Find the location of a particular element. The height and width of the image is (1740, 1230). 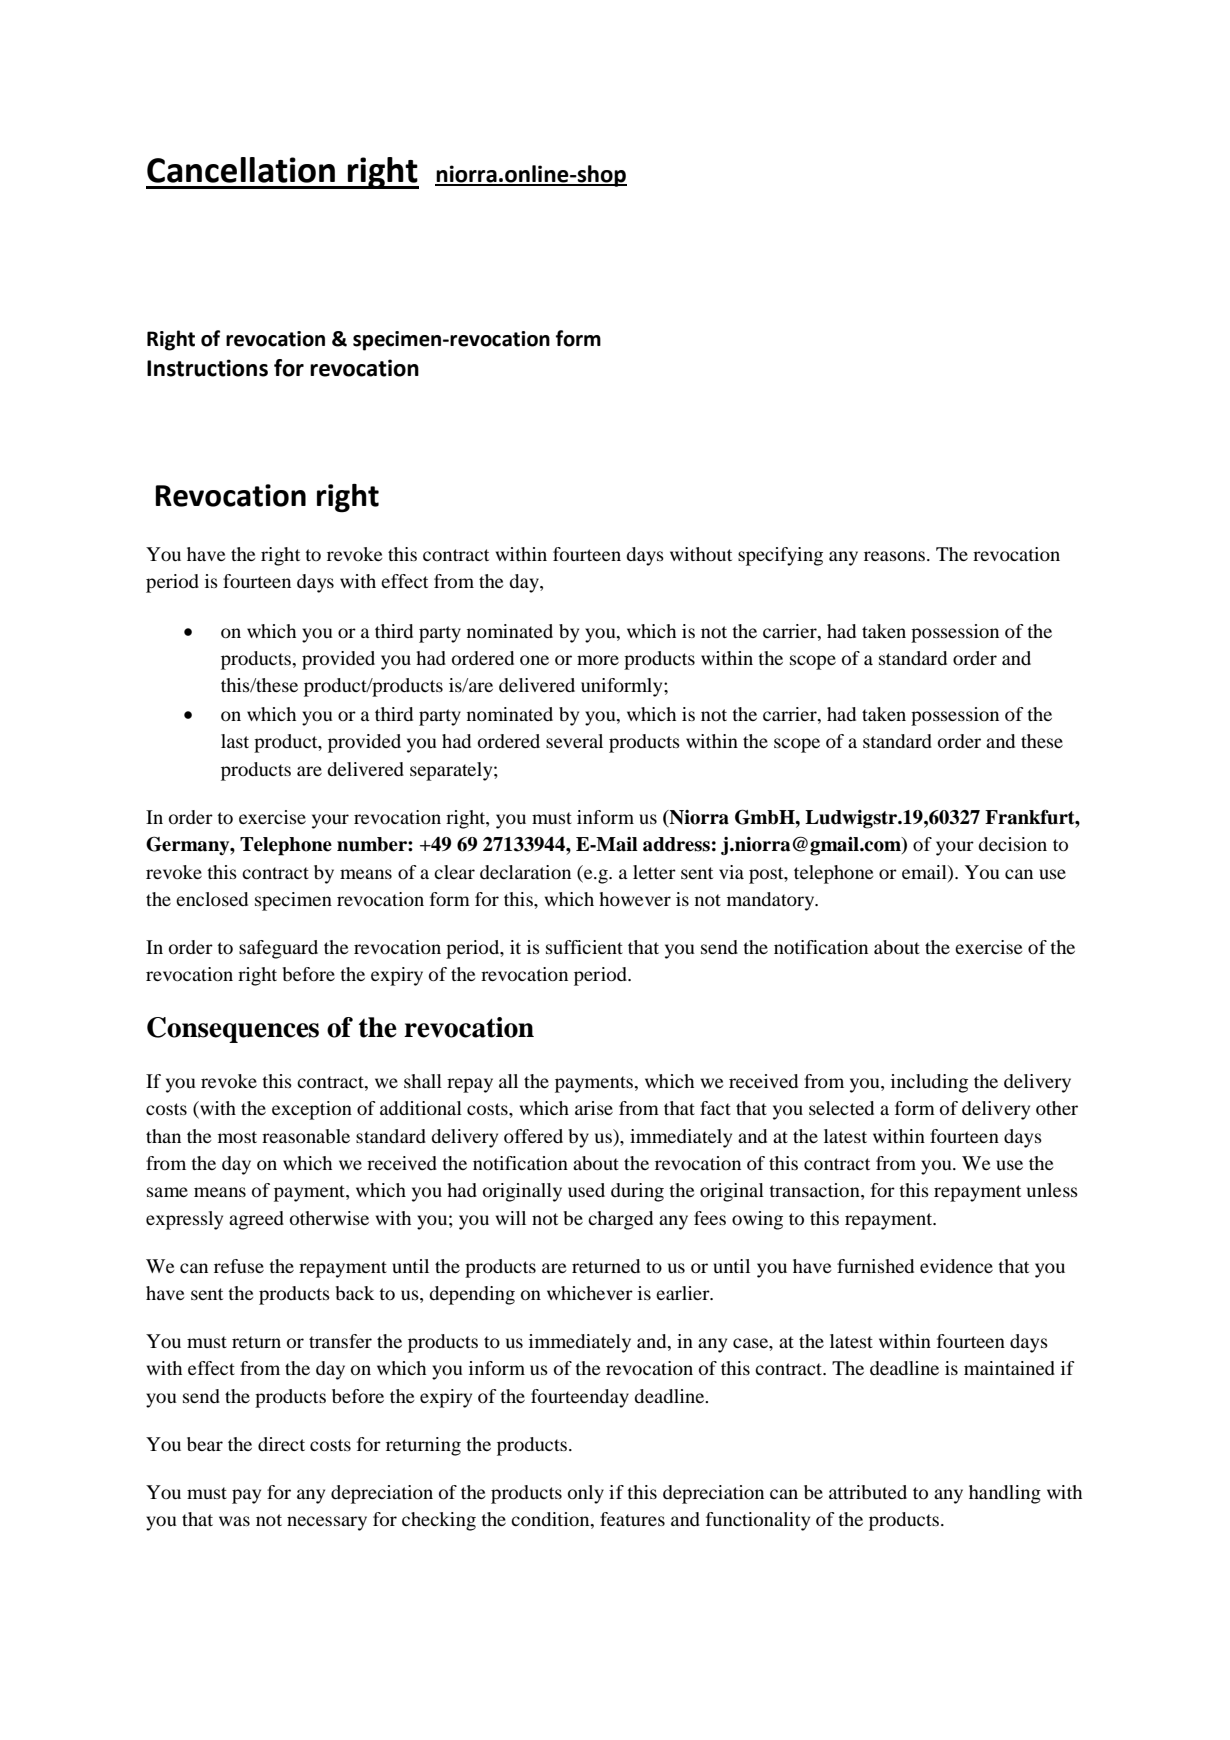

enclosed is located at coordinates (212, 899).
